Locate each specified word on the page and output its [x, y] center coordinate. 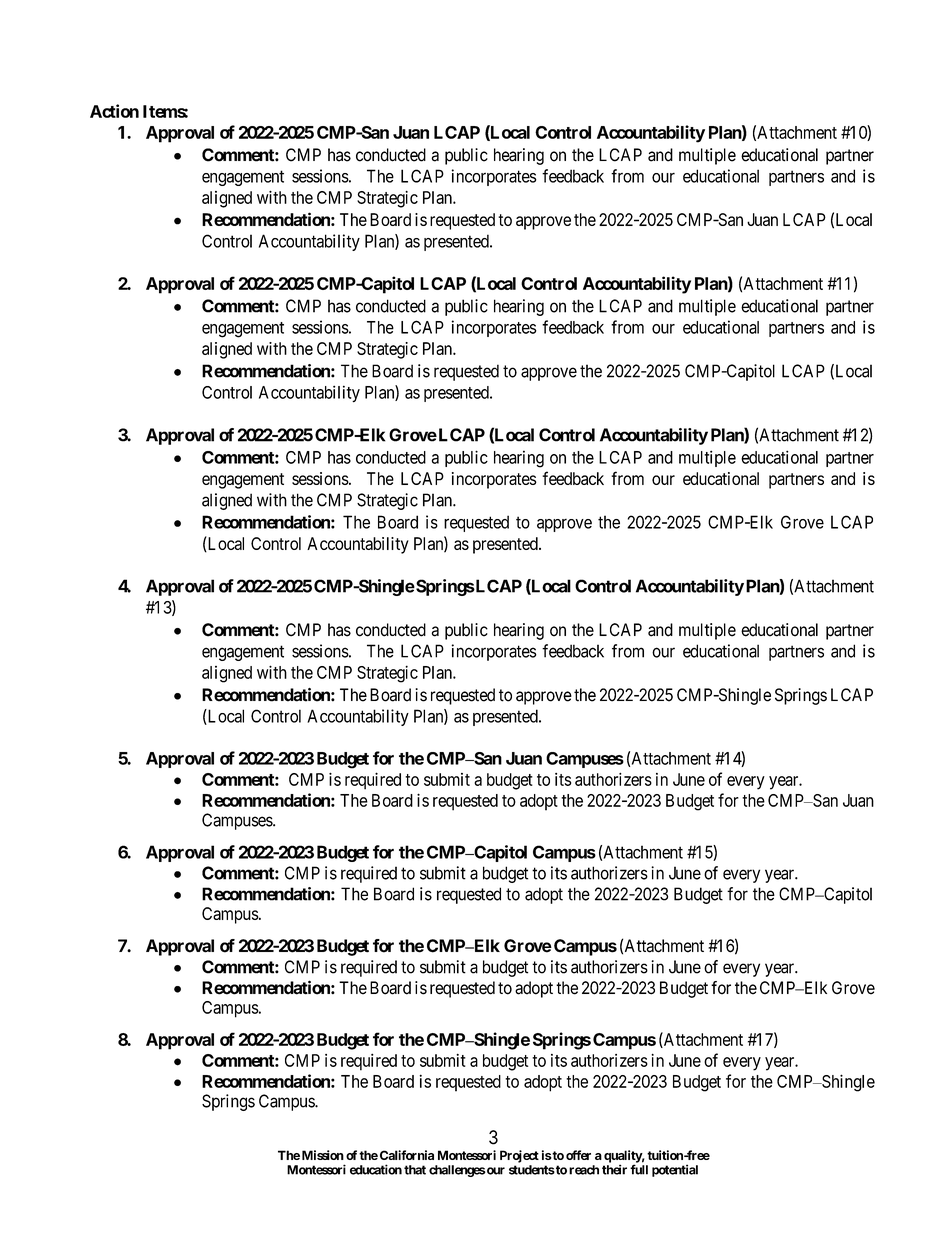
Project [519, 1156]
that [415, 1170]
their [614, 1169]
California [407, 1155]
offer [578, 1155]
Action [114, 111]
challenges [457, 1171]
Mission [323, 1155]
